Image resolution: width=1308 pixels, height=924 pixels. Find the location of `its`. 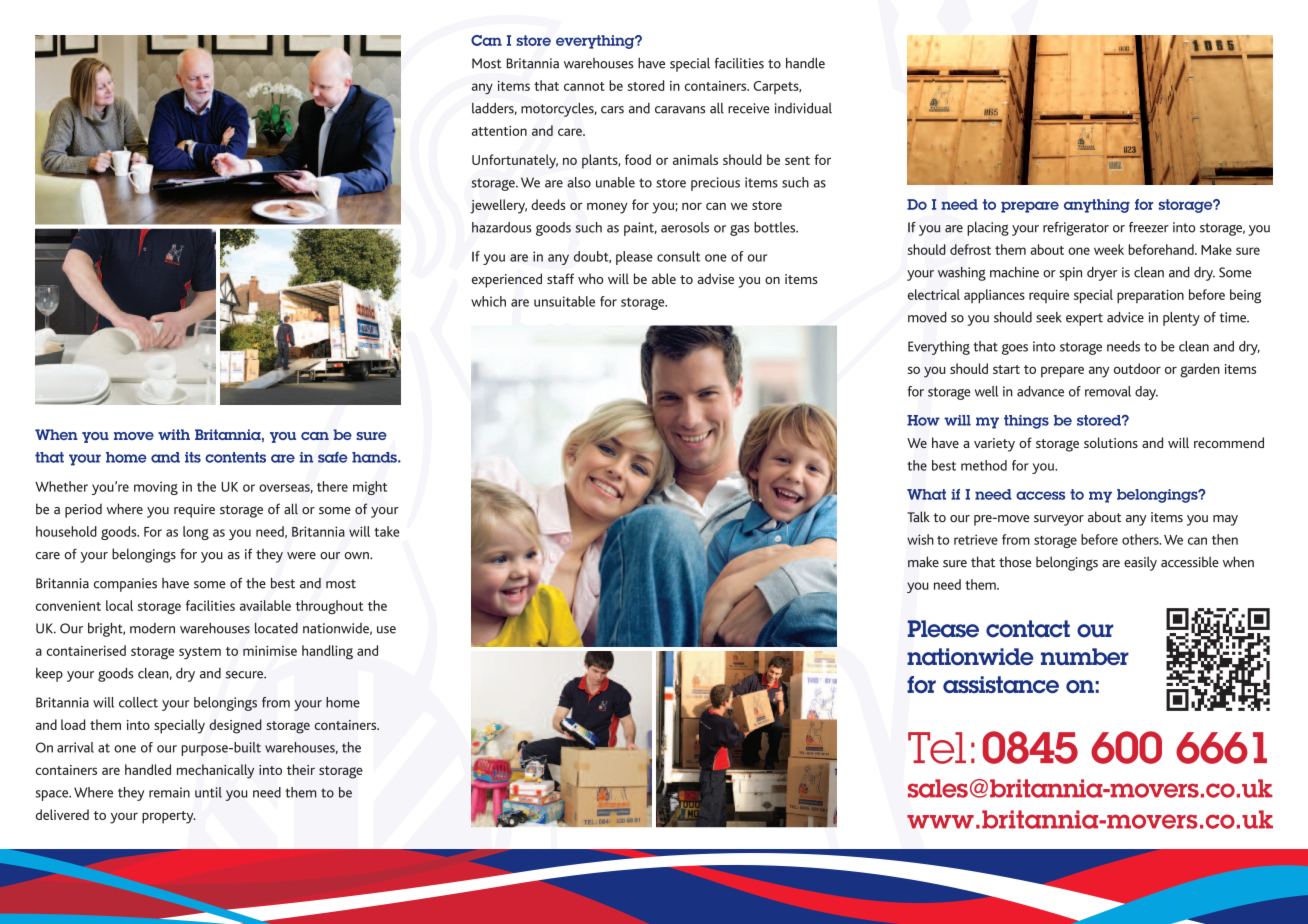

its is located at coordinates (193, 457).
